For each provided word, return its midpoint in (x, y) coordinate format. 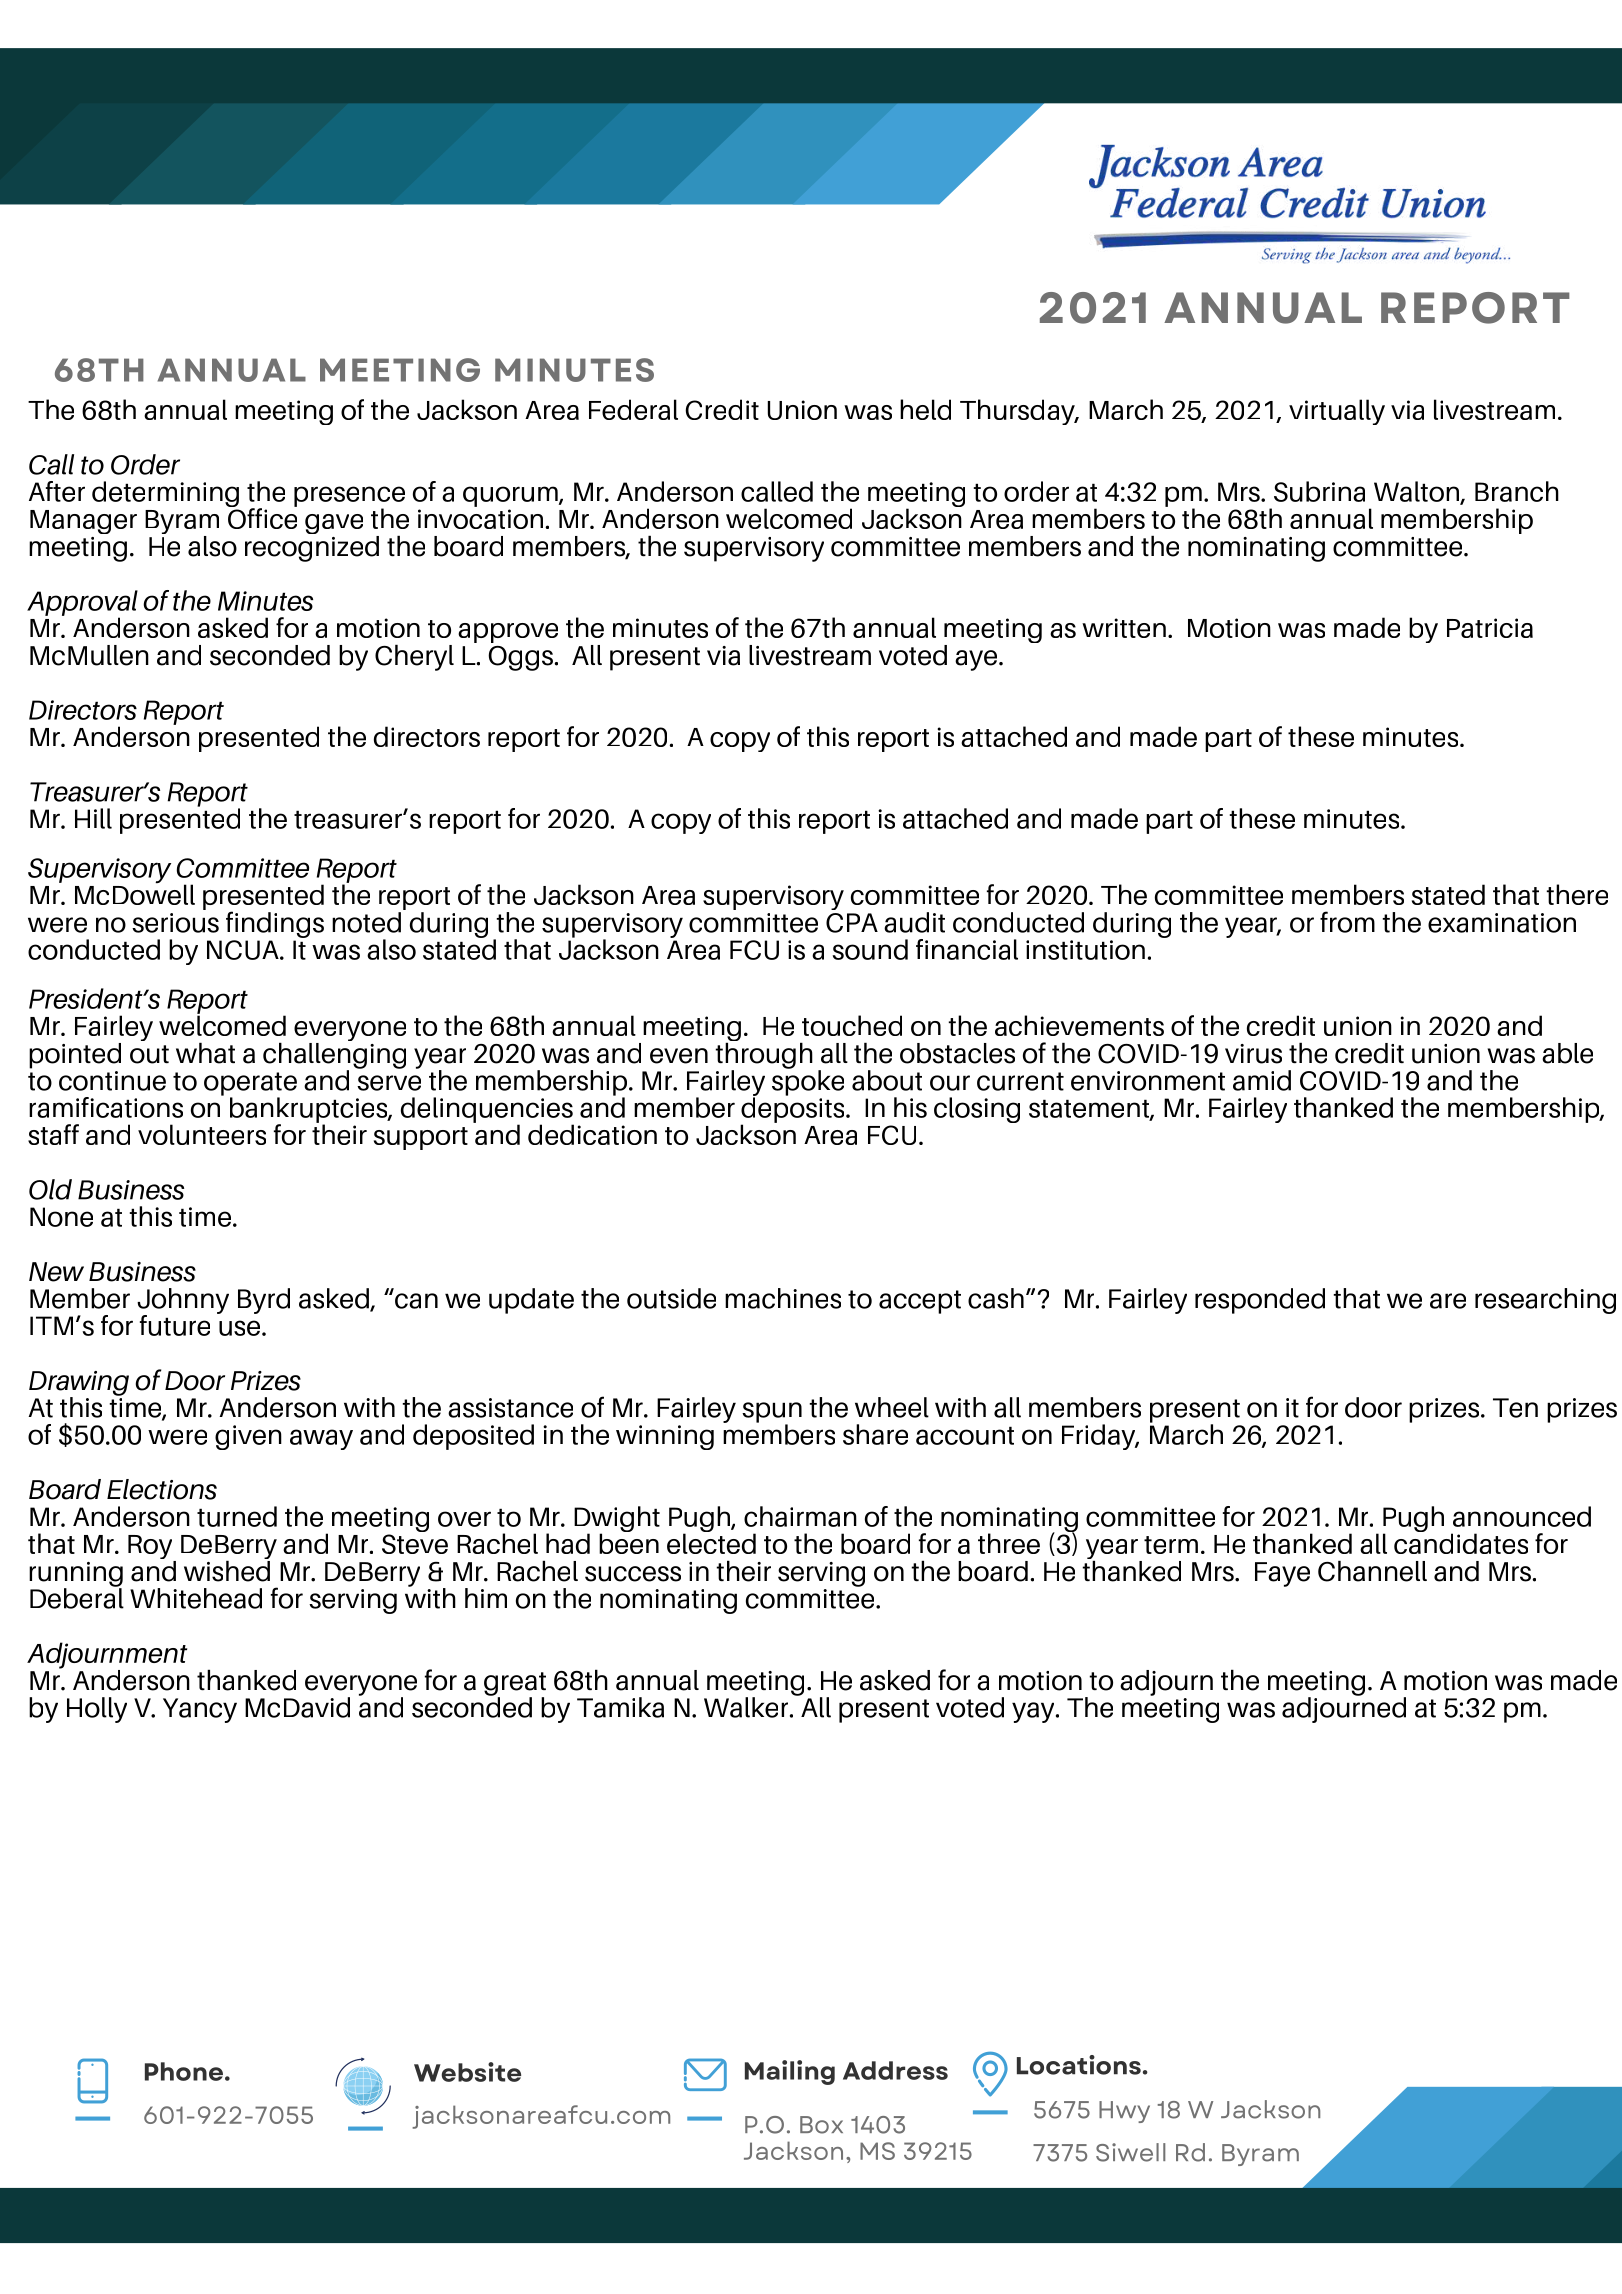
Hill (93, 818)
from (1347, 922)
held (925, 409)
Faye (1282, 1574)
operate (250, 1085)
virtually (1337, 412)
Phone (185, 2071)
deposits (794, 1110)
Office (262, 517)
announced (1522, 1516)
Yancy (200, 1710)
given (248, 1437)
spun (772, 1413)
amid (1262, 1080)
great (515, 1685)
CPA (852, 923)
